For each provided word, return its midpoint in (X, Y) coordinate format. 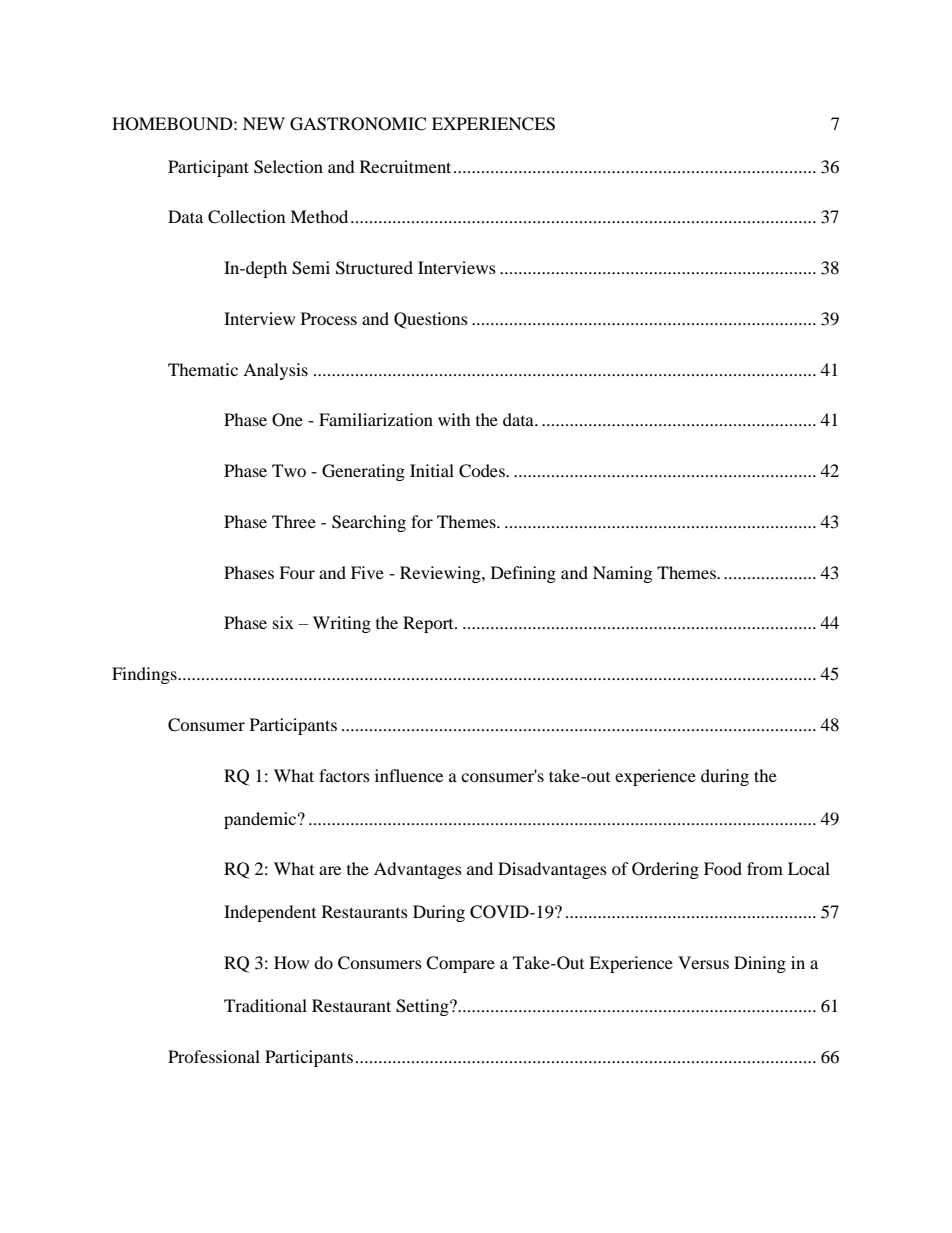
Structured (374, 268)
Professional (214, 1056)
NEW (264, 123)
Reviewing (441, 574)
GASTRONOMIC (358, 124)
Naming (622, 574)
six (283, 622)
